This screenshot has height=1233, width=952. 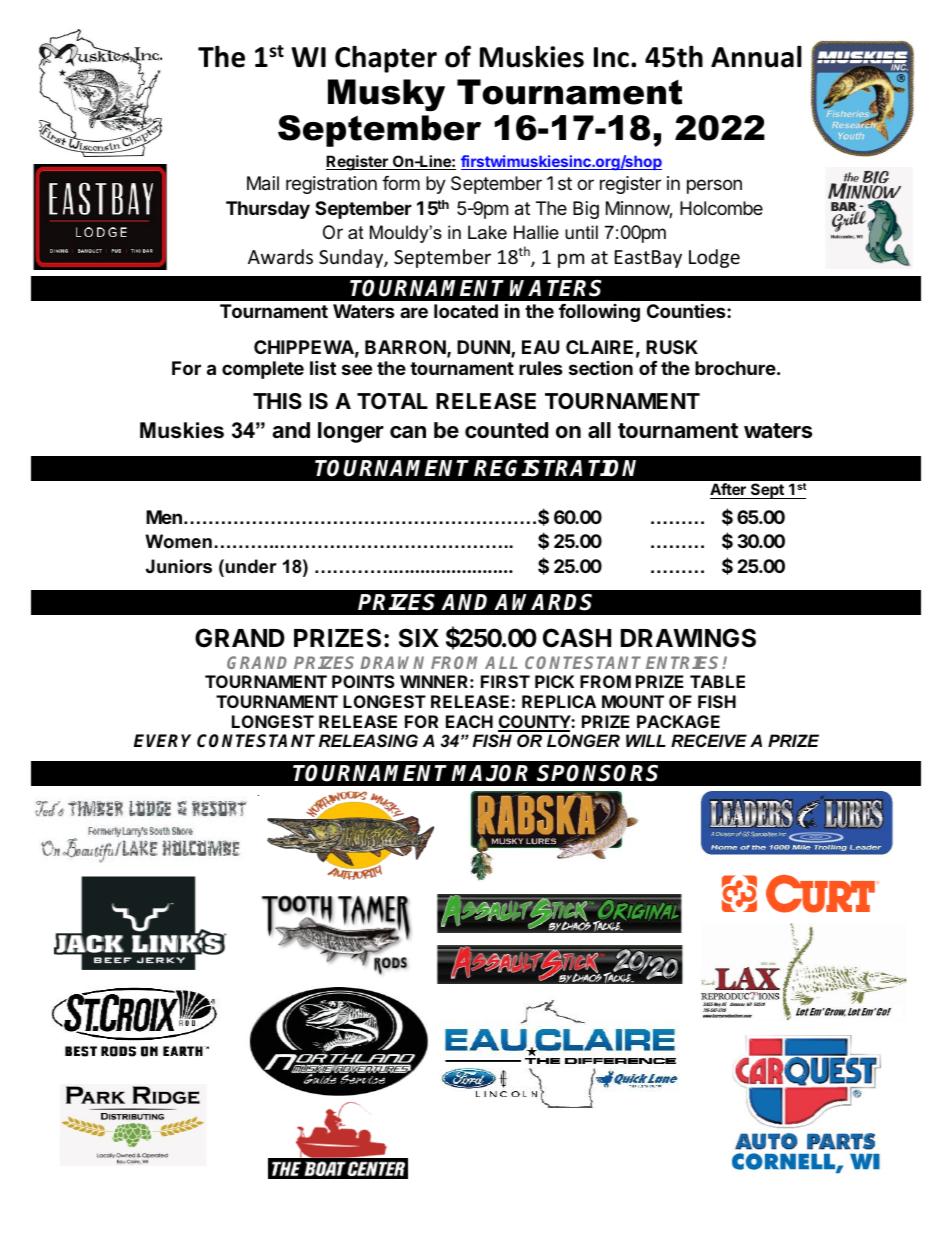 What do you see at coordinates (162, 740) in the screenshot?
I see `EVERY` at bounding box center [162, 740].
